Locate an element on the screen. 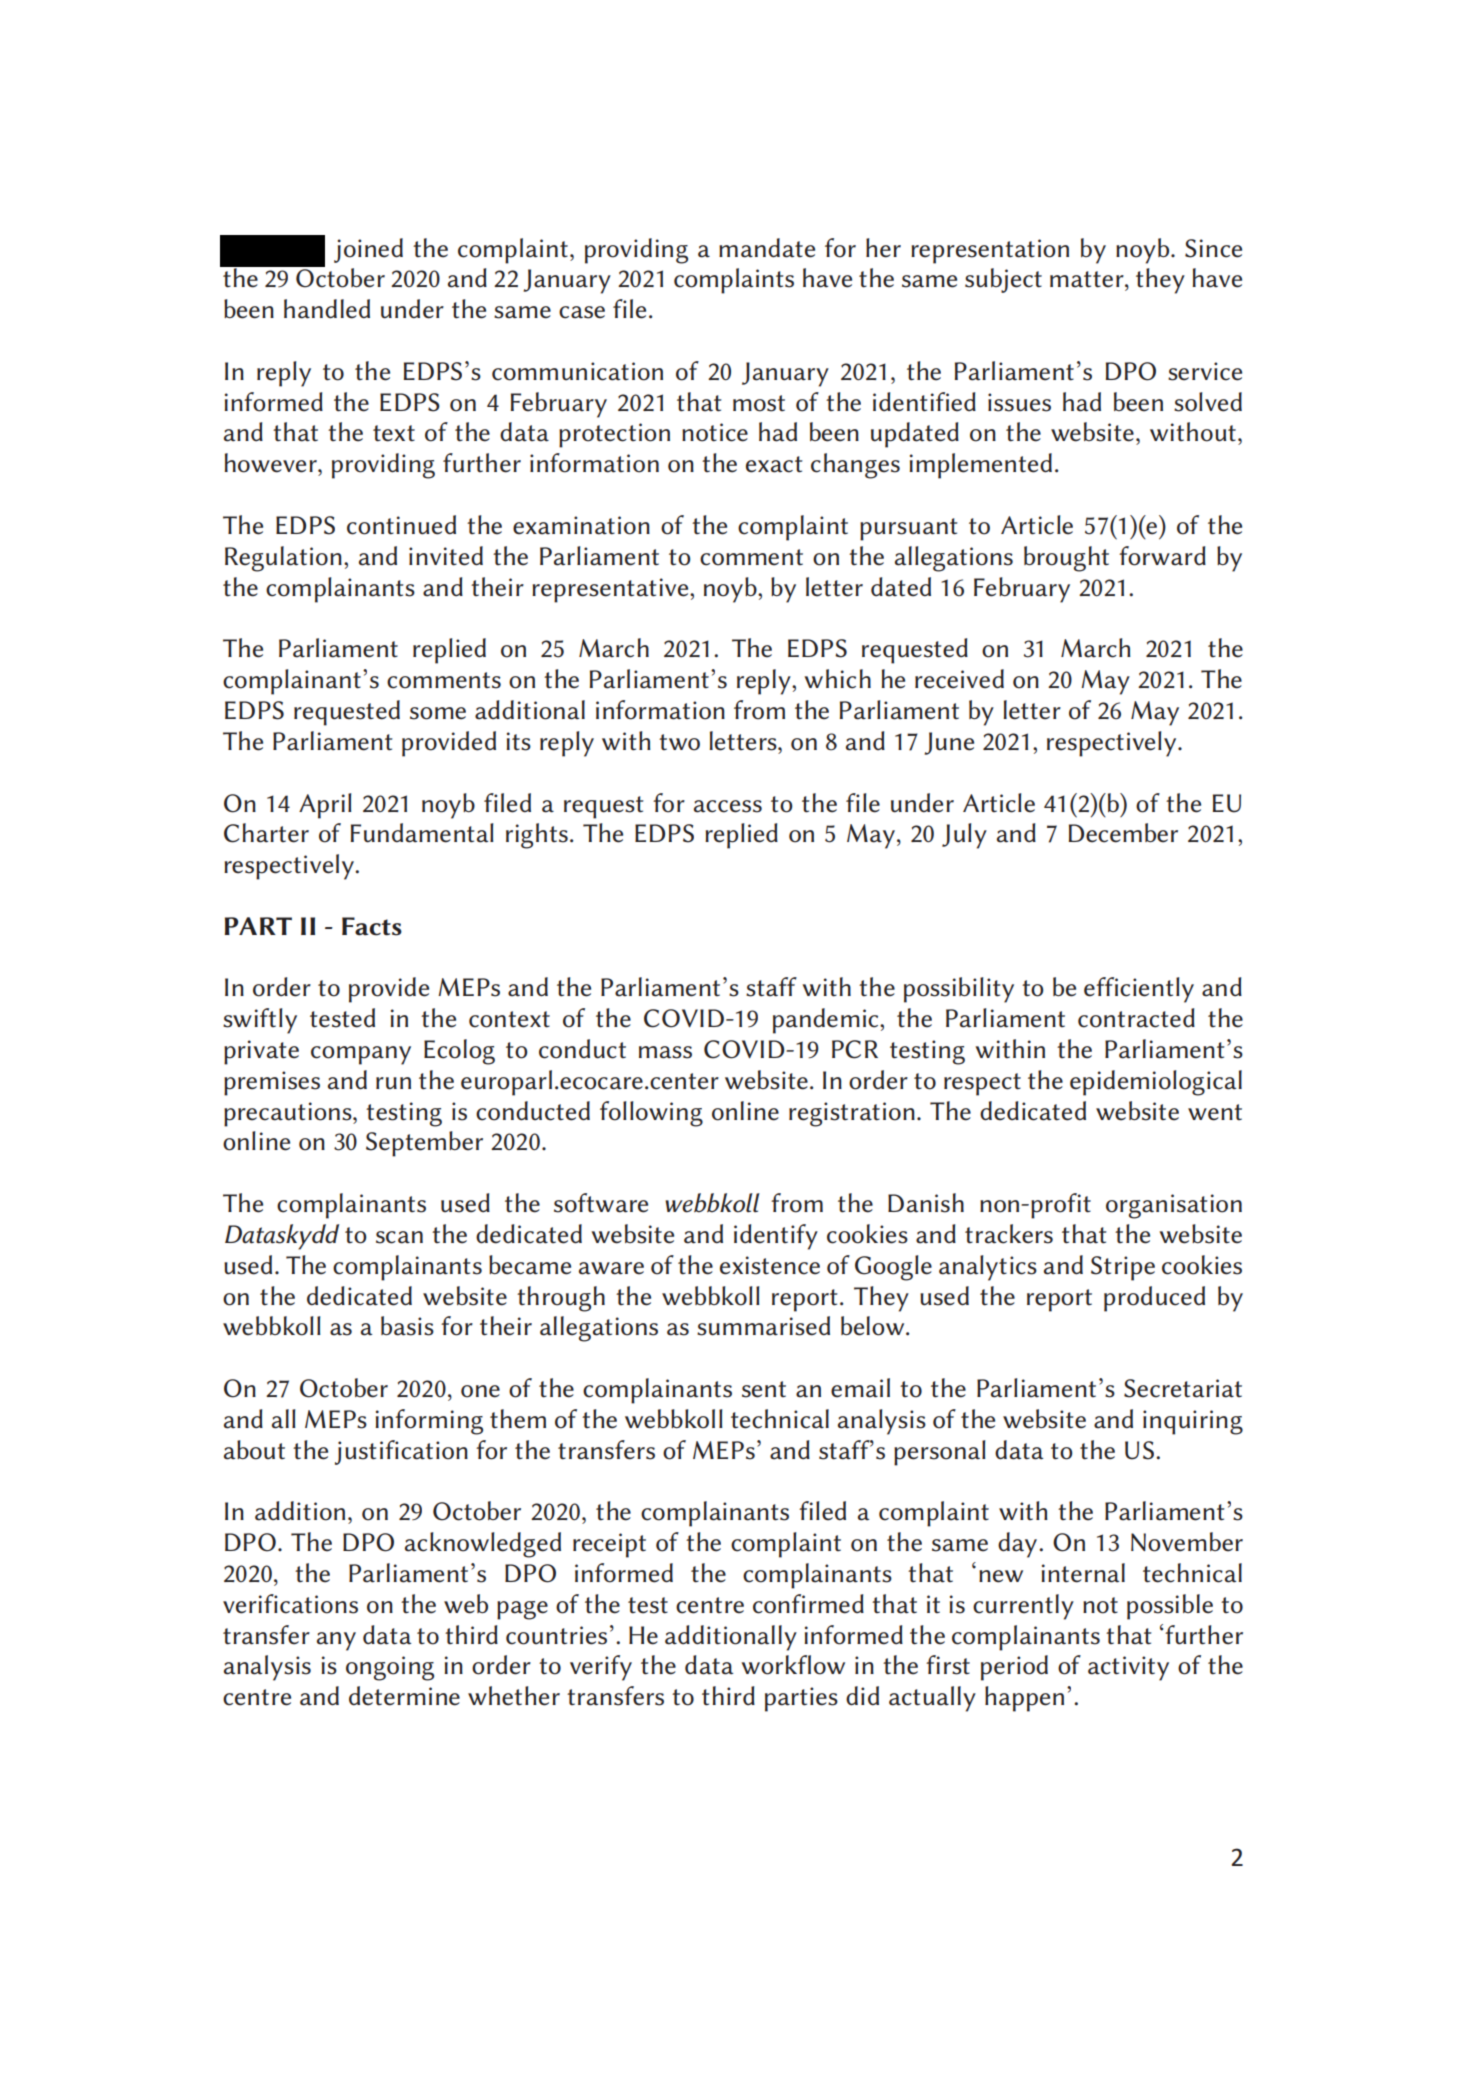  scan is located at coordinates (399, 1237).
